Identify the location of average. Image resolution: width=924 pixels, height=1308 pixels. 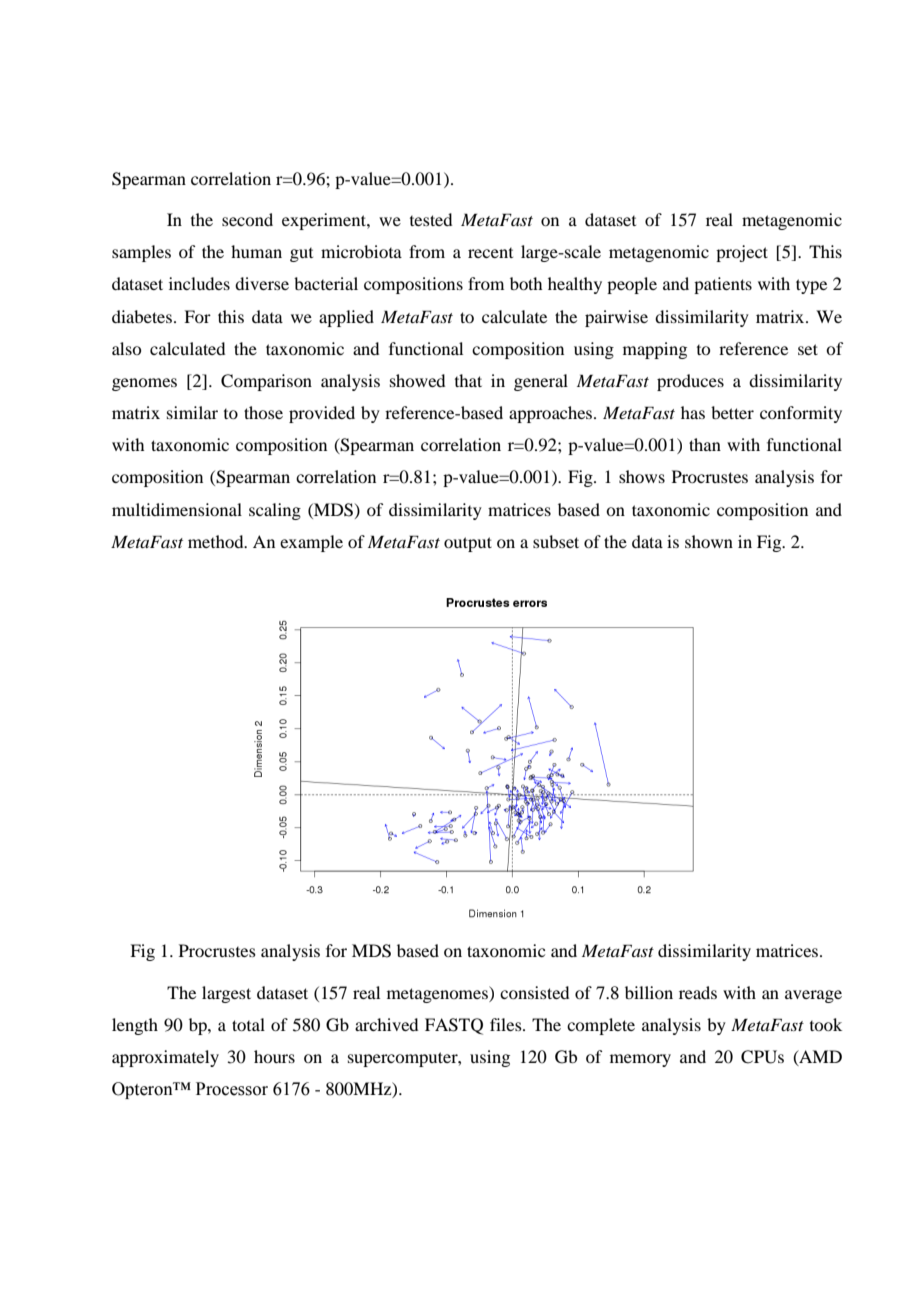
(813, 996).
